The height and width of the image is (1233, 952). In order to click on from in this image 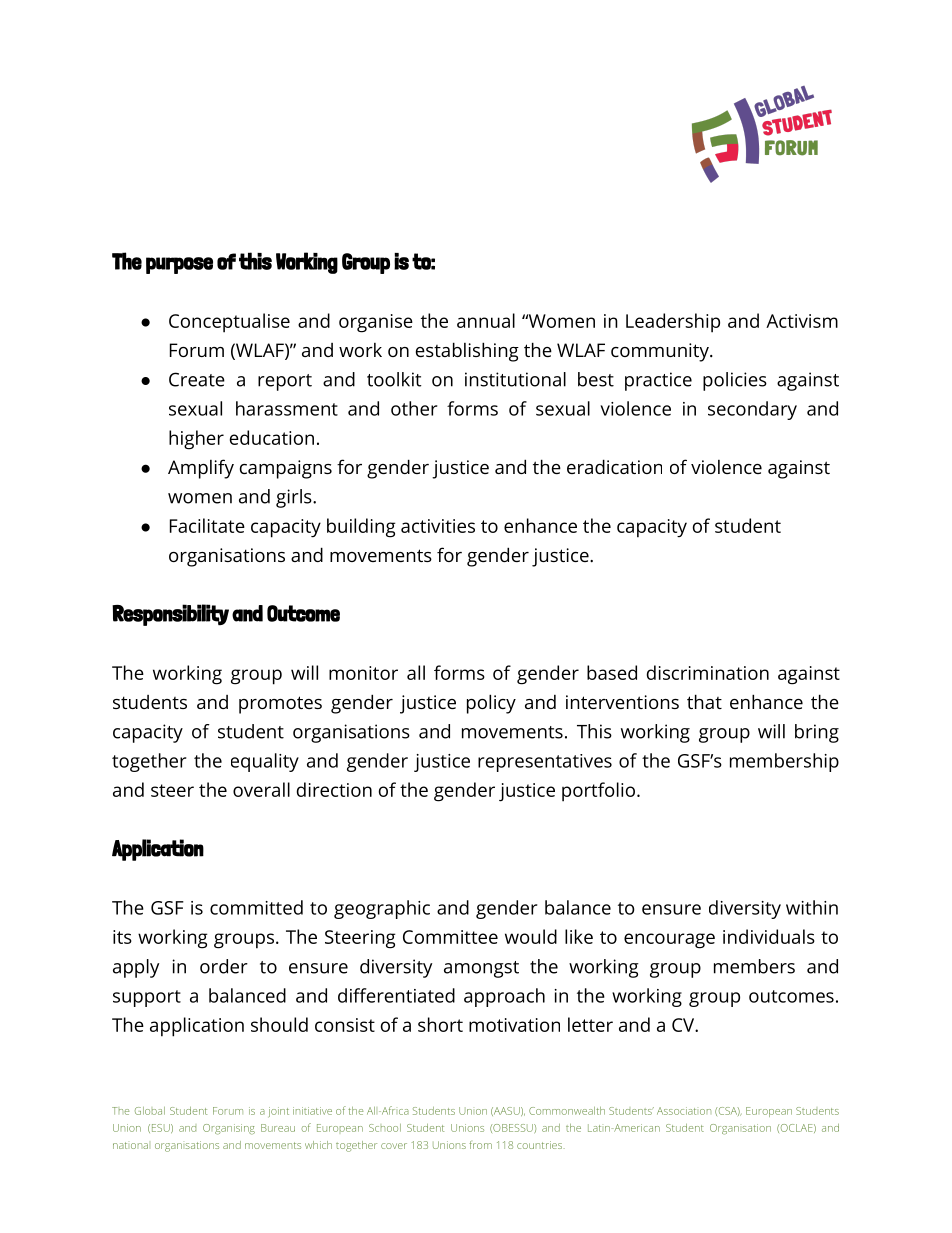, I will do `click(480, 1145)`.
